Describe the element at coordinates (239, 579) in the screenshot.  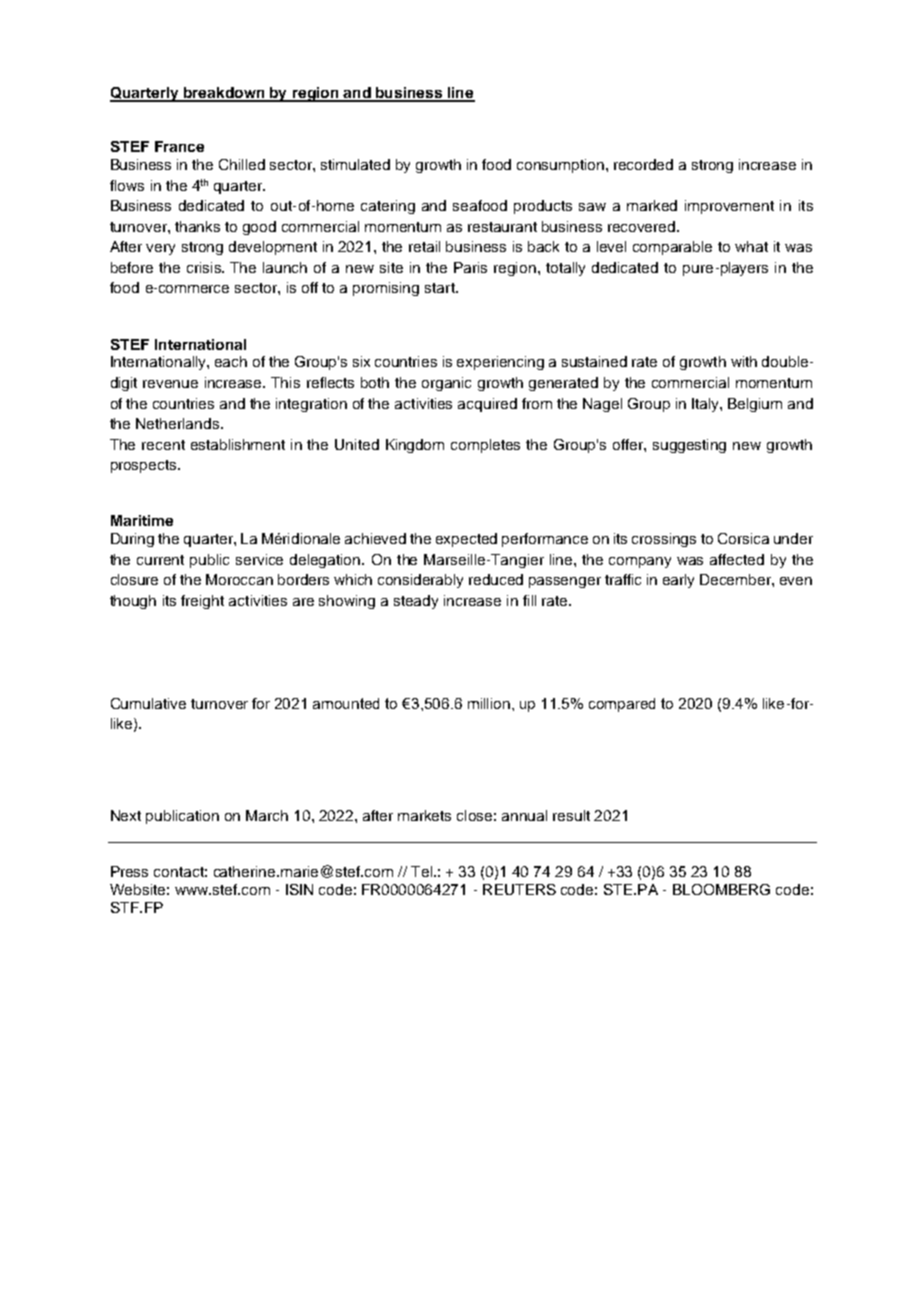
I see `Moroccan` at that location.
